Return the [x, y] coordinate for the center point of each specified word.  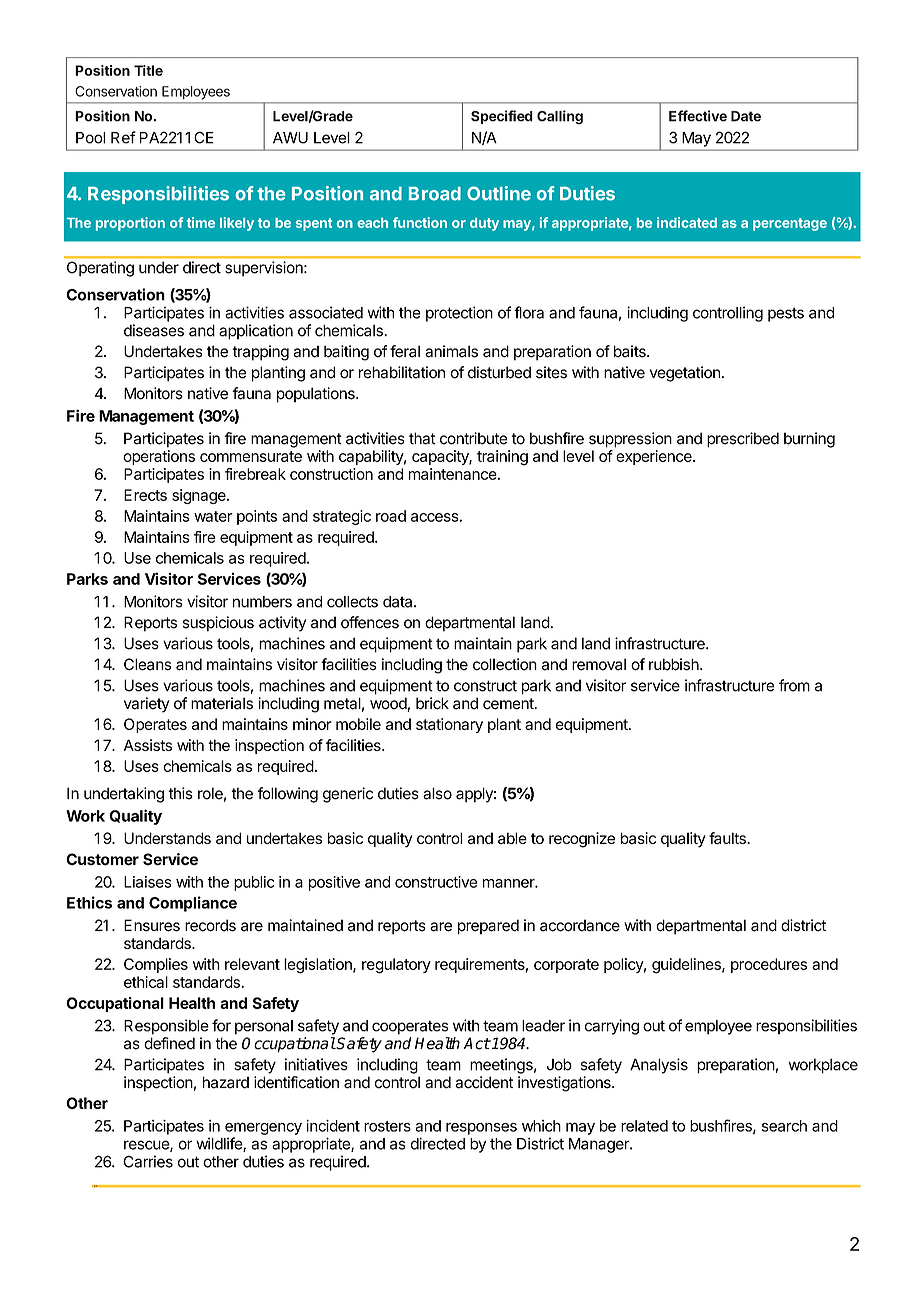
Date [746, 116]
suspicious [218, 624]
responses [481, 1129]
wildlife [220, 1144]
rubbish [675, 664]
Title [148, 70]
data [399, 602]
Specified [502, 117]
